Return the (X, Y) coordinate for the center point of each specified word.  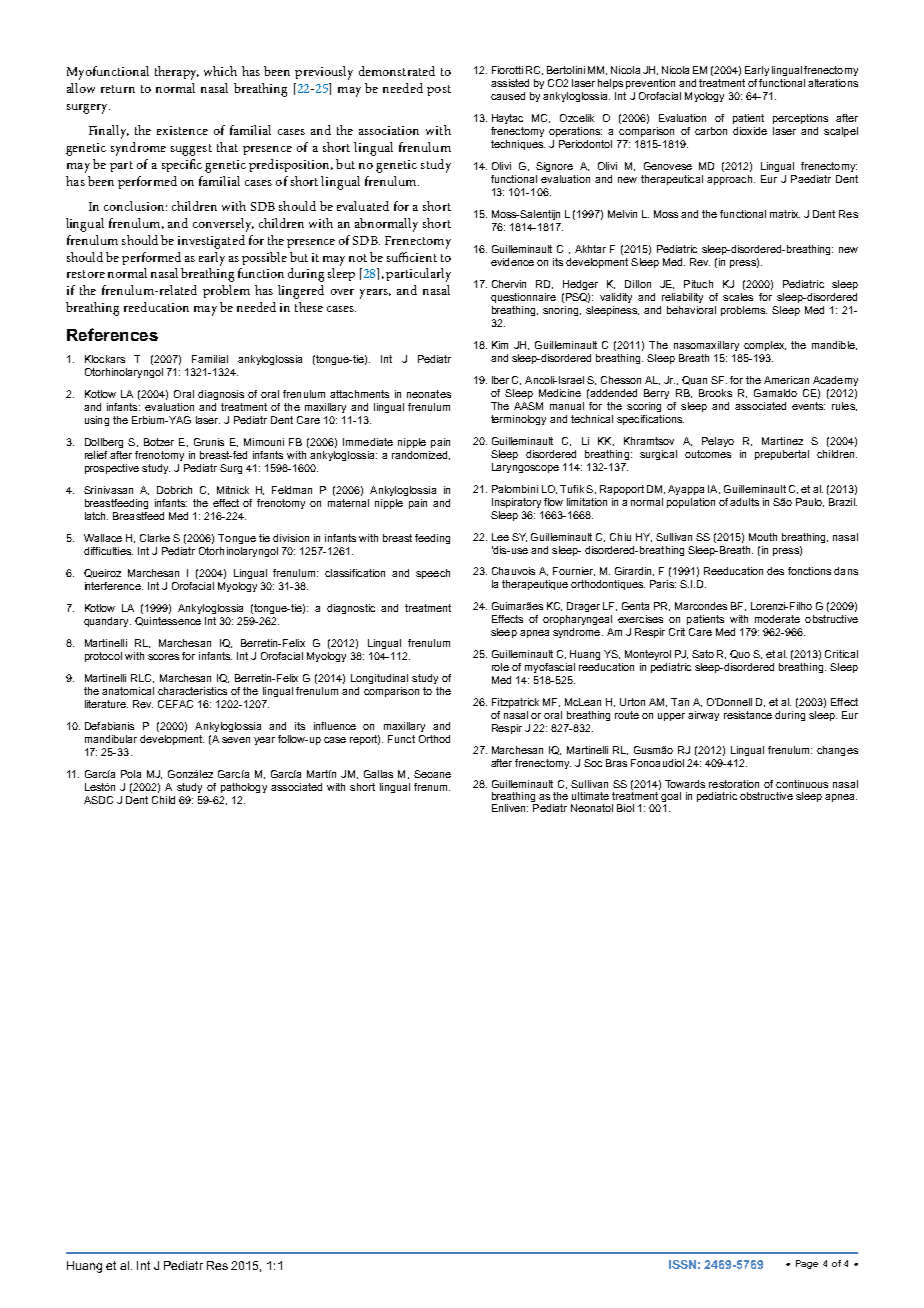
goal (671, 798)
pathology (244, 788)
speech (433, 574)
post (439, 90)
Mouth (763, 537)
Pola (131, 774)
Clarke (155, 538)
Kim (500, 345)
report (365, 740)
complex (765, 346)
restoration (734, 784)
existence (182, 130)
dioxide (750, 131)
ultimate (590, 796)
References (112, 334)
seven (236, 740)
